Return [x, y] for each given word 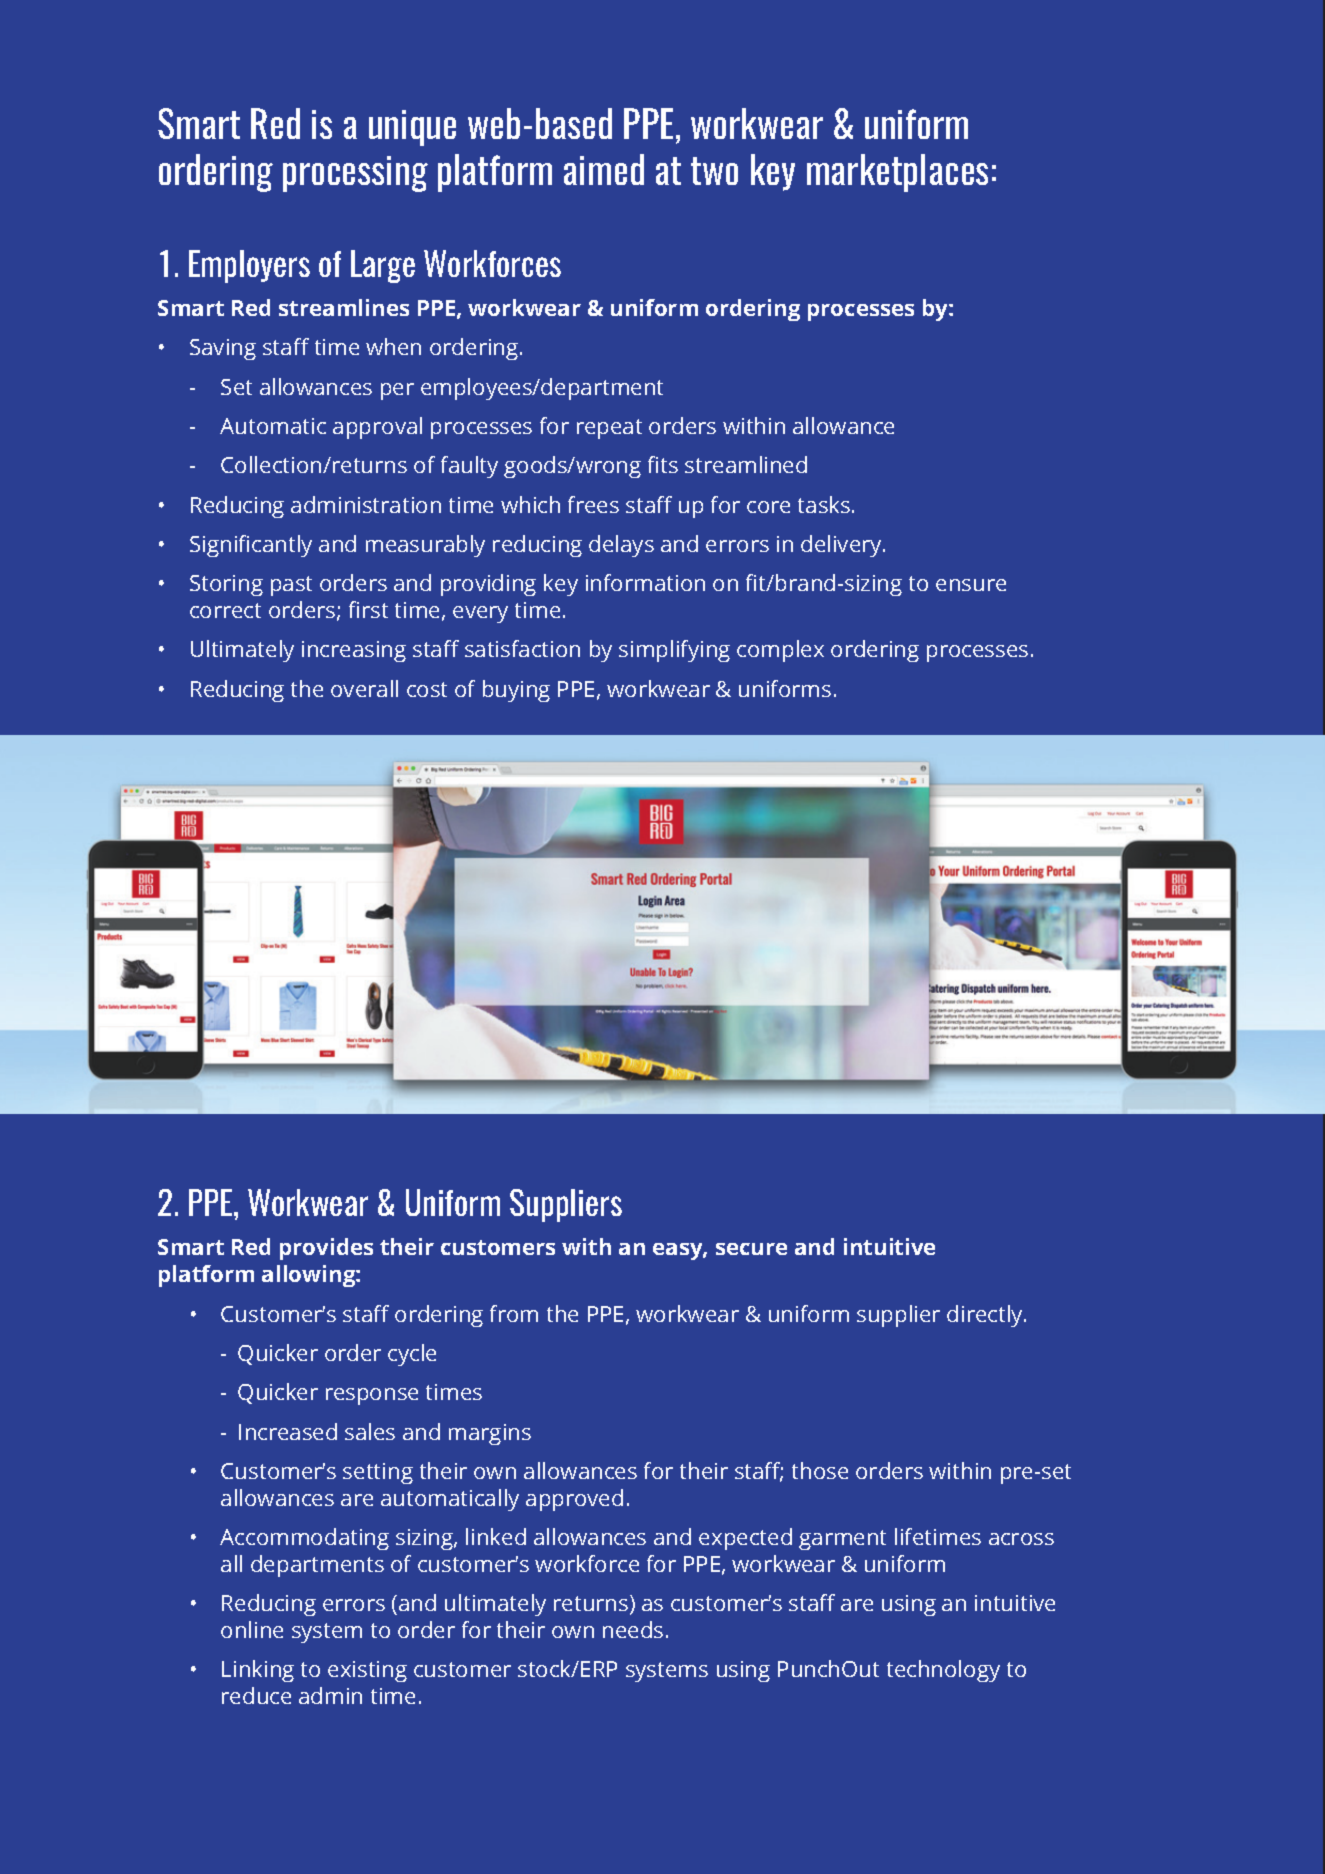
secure [751, 1249]
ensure [971, 585]
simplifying [674, 651]
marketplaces [897, 173]
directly [986, 1316]
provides [326, 1249]
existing [367, 1671]
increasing [354, 651]
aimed [604, 169]
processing [355, 174]
